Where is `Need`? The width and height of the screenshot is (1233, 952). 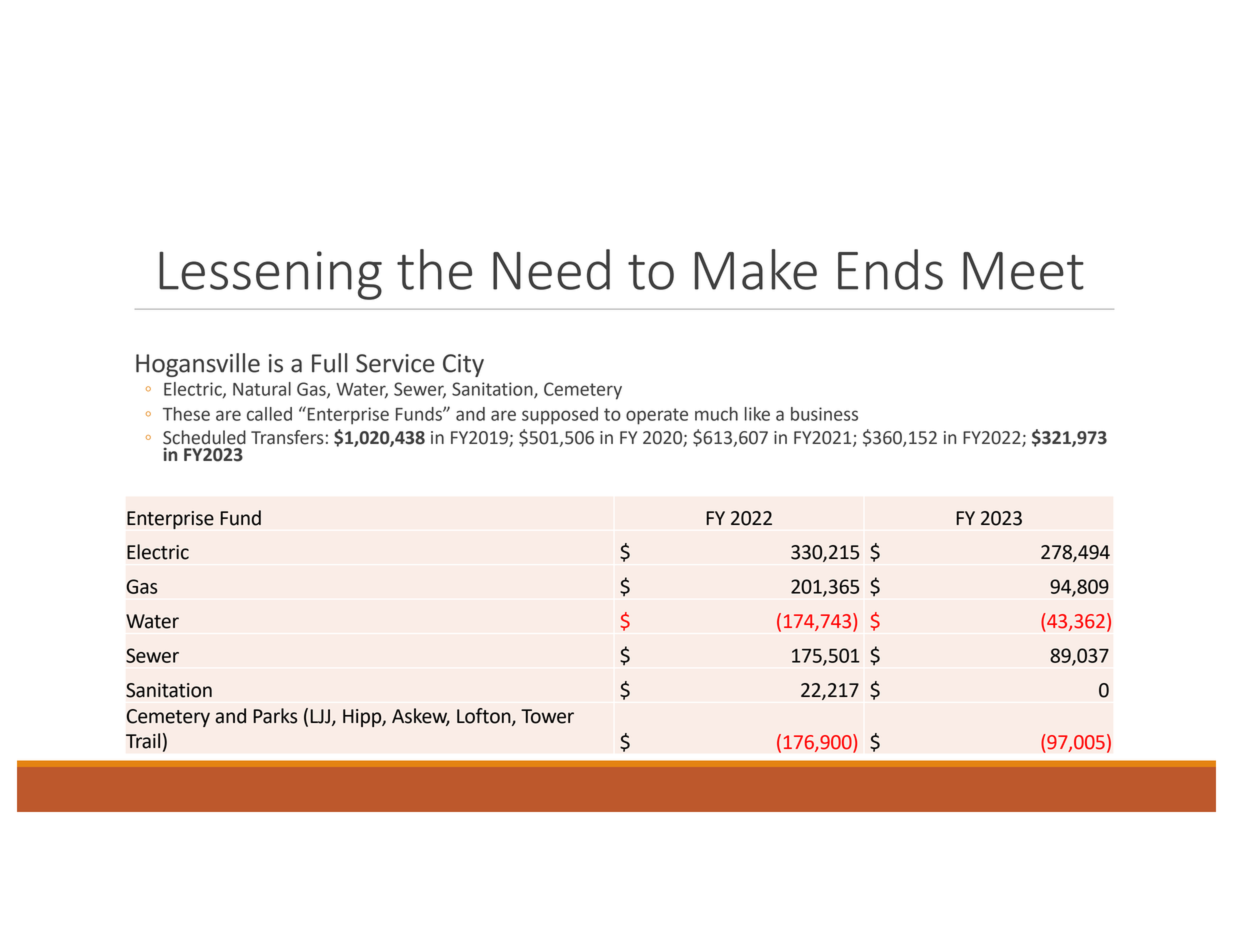
Need is located at coordinates (551, 269).
